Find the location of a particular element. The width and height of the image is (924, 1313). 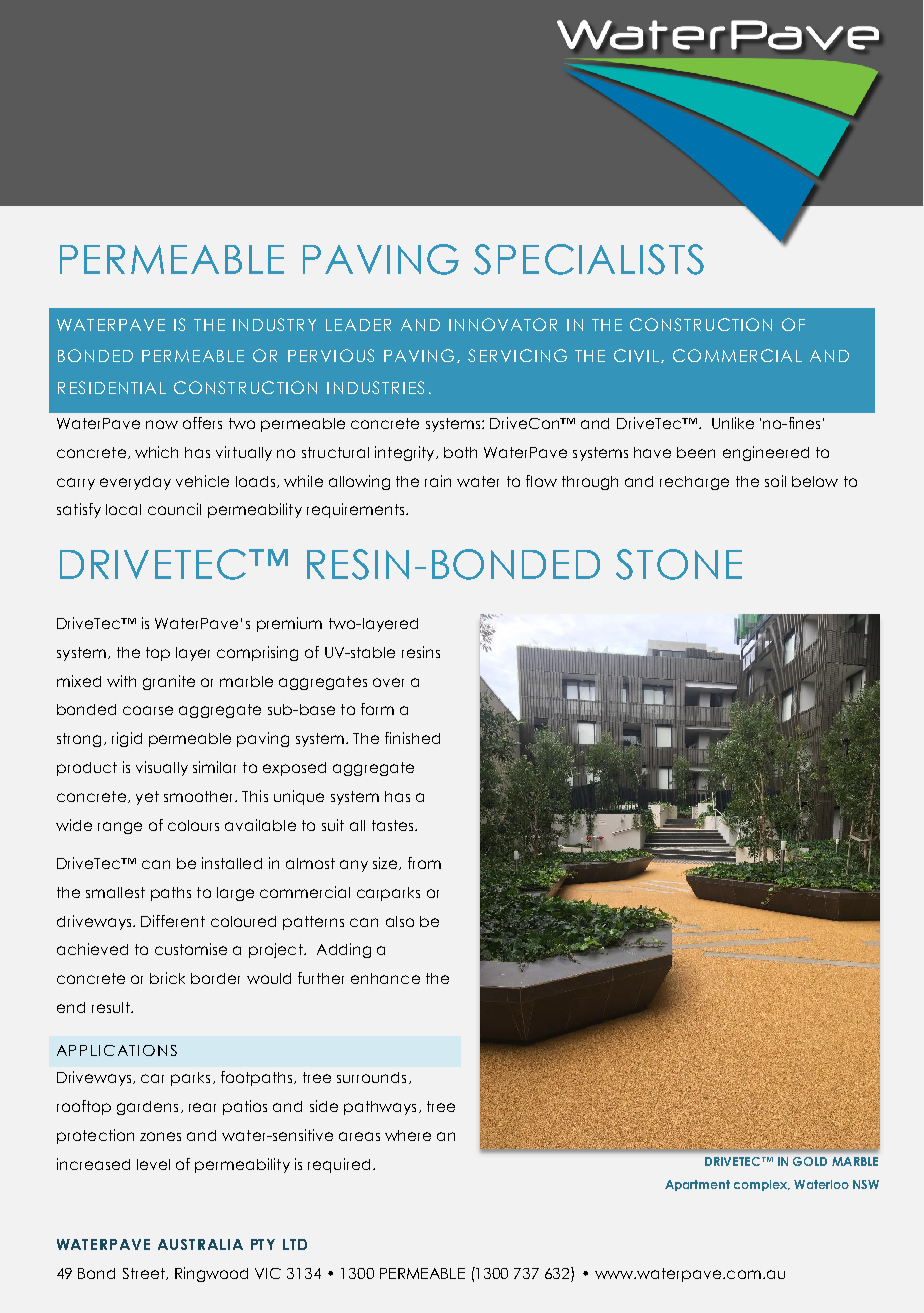

where is located at coordinates (408, 1135).
